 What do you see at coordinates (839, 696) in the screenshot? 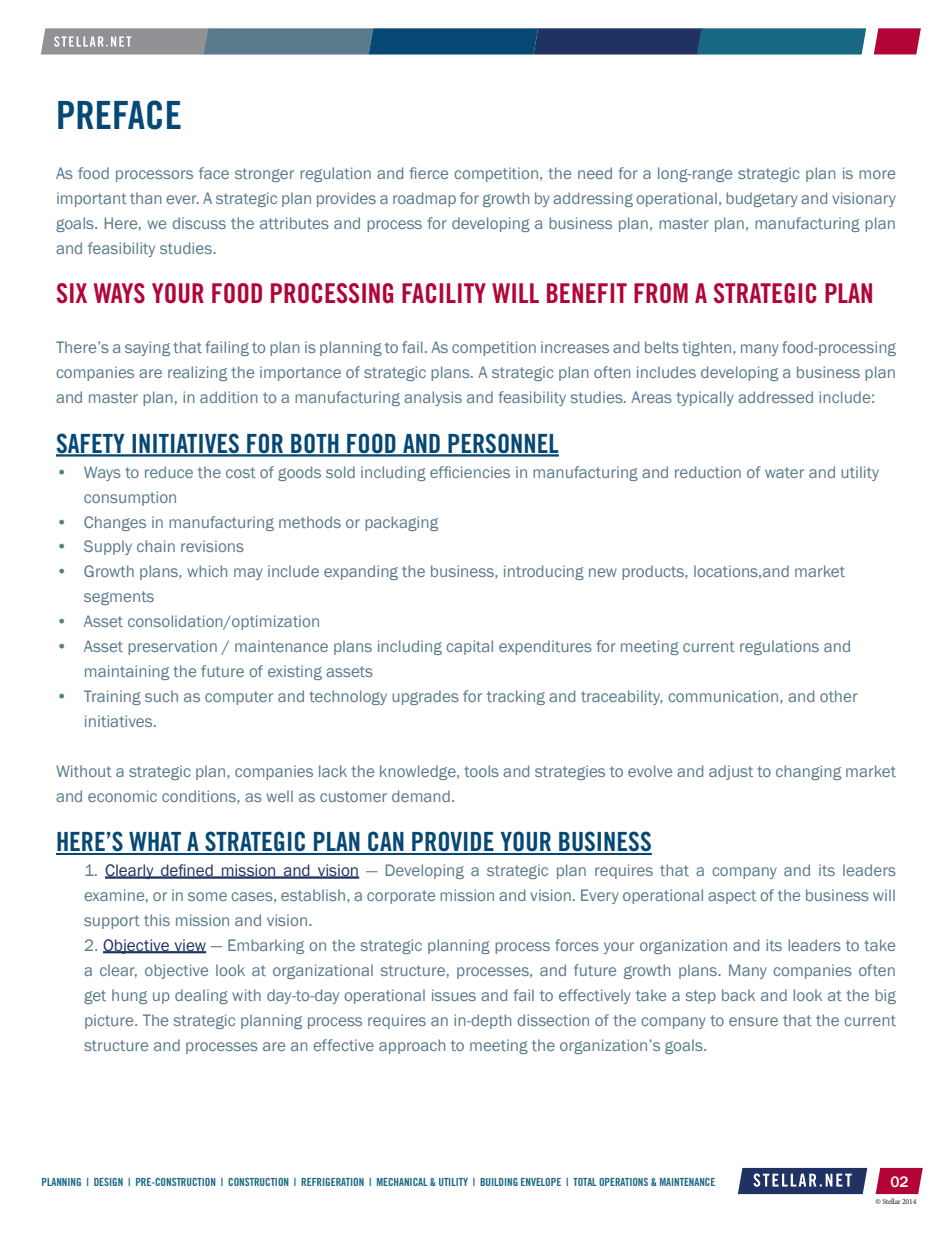
I see `other` at bounding box center [839, 696].
